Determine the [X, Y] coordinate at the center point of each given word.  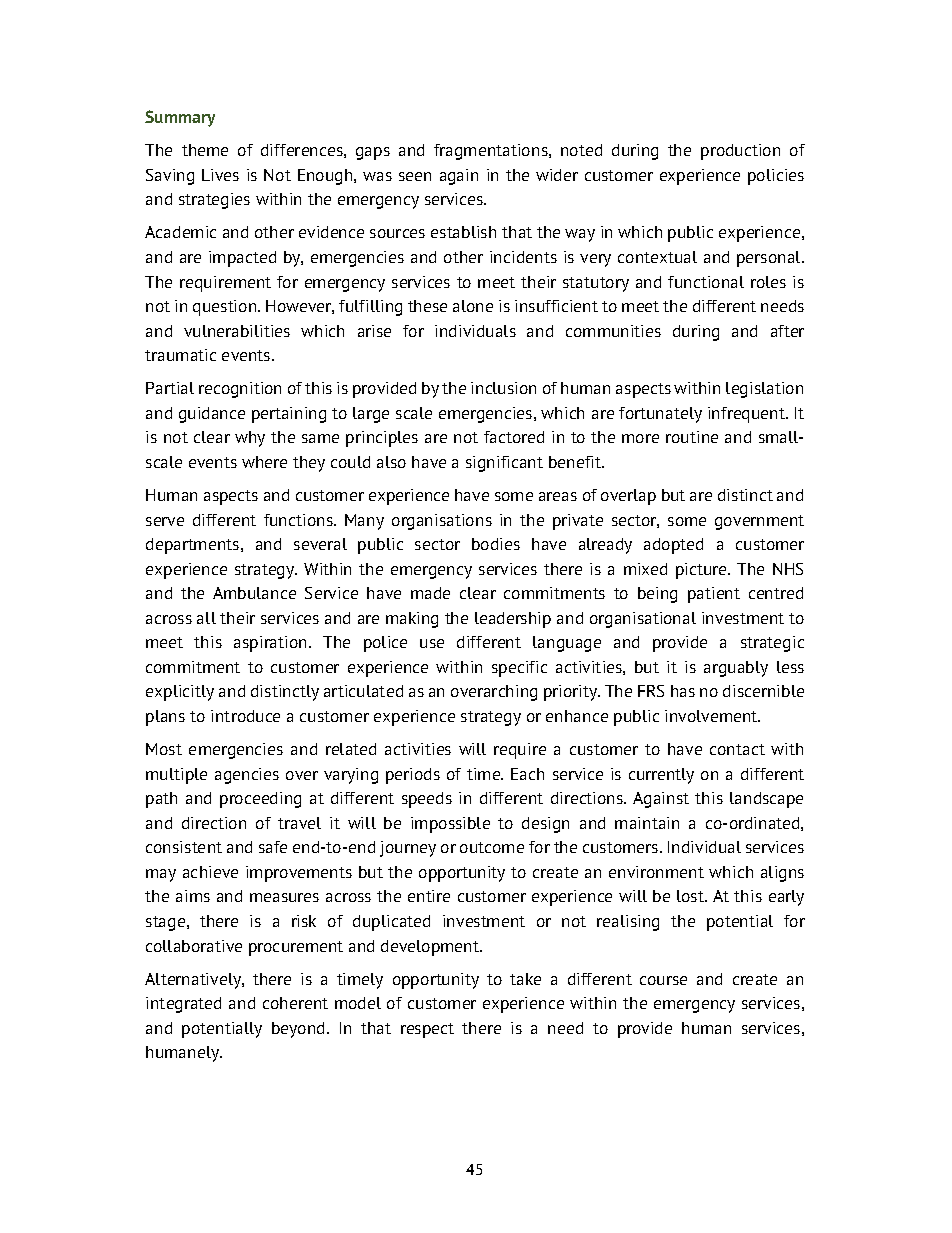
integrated [183, 1005]
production [740, 152]
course [663, 980]
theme [205, 150]
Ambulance [254, 593]
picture [702, 571]
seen [415, 176]
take [525, 979]
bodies [496, 544]
